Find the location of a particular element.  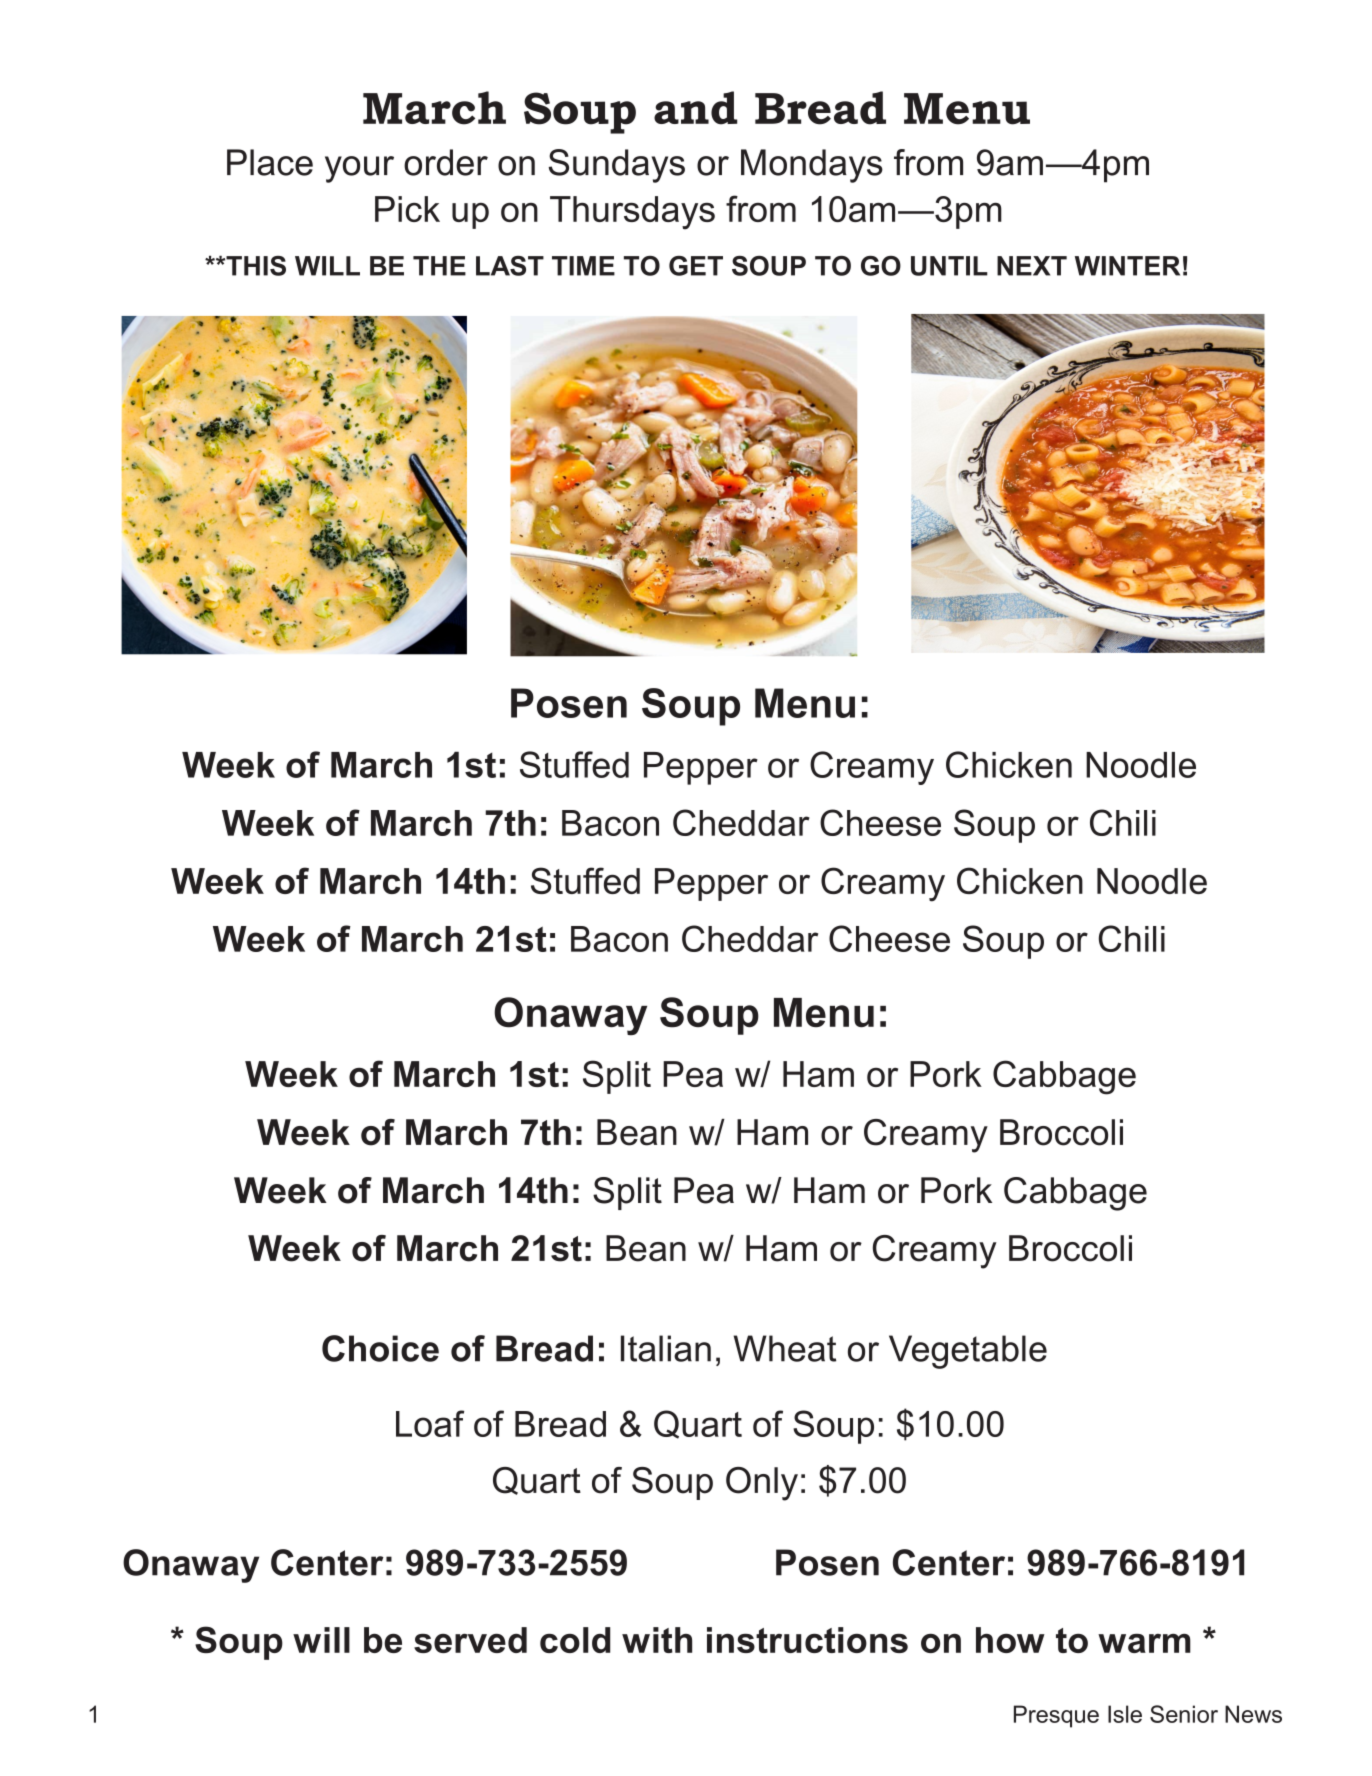

served is located at coordinates (470, 1640).
